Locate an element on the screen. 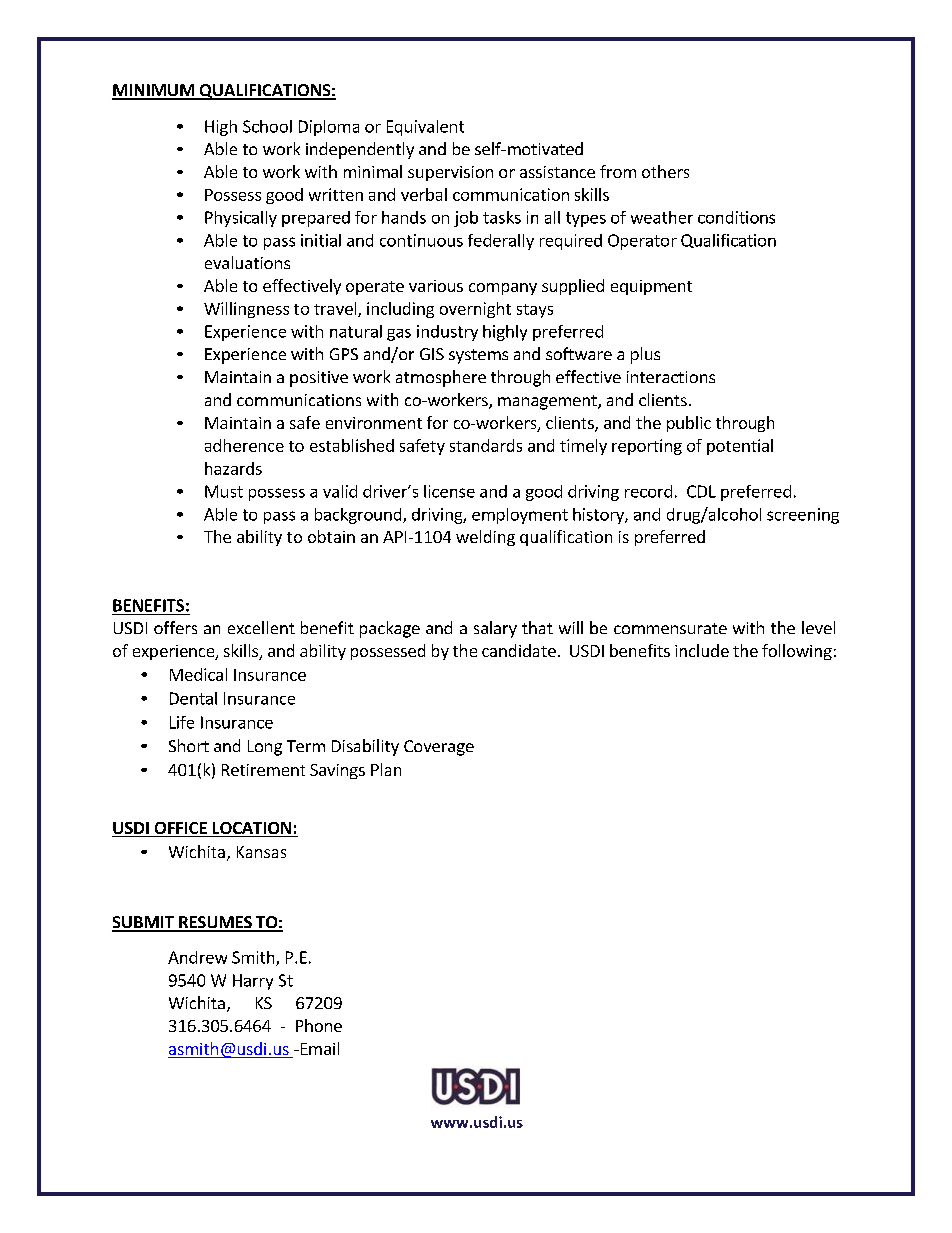 This screenshot has width=952, height=1233. Harry is located at coordinates (253, 982).
